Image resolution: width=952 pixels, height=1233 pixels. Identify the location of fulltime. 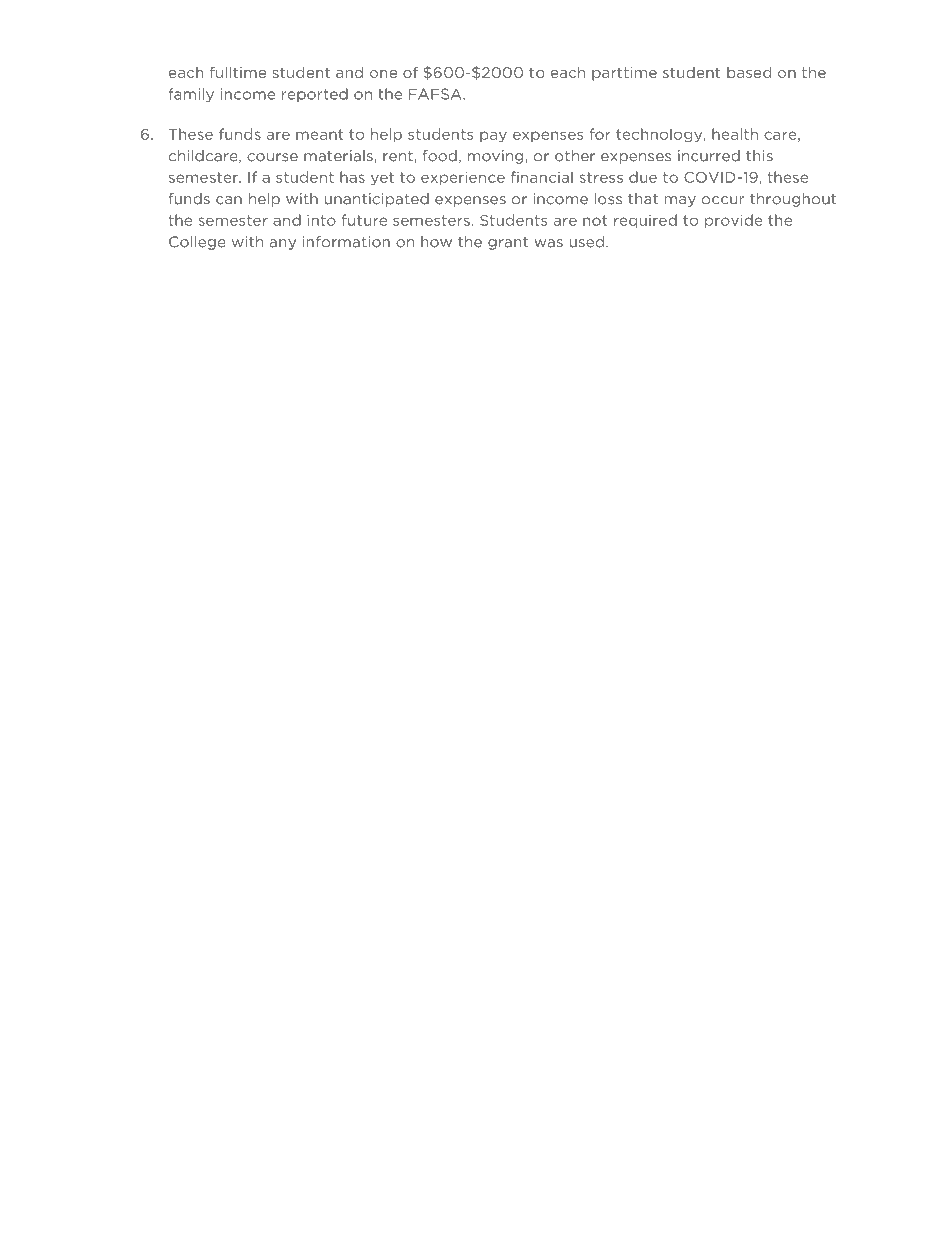
(238, 72).
